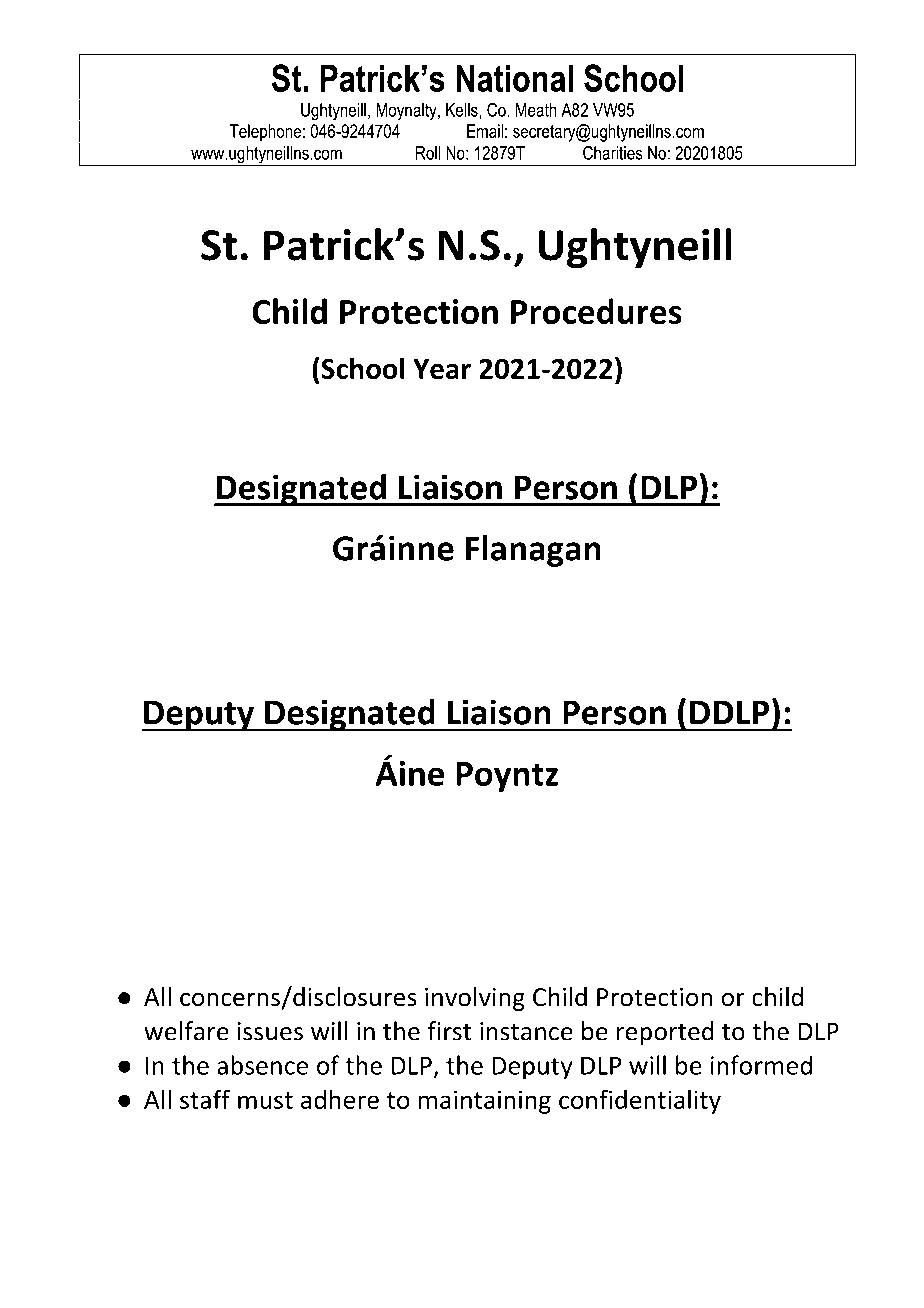 The height and width of the screenshot is (1308, 924). What do you see at coordinates (613, 153) in the screenshot?
I see `Charities` at bounding box center [613, 153].
